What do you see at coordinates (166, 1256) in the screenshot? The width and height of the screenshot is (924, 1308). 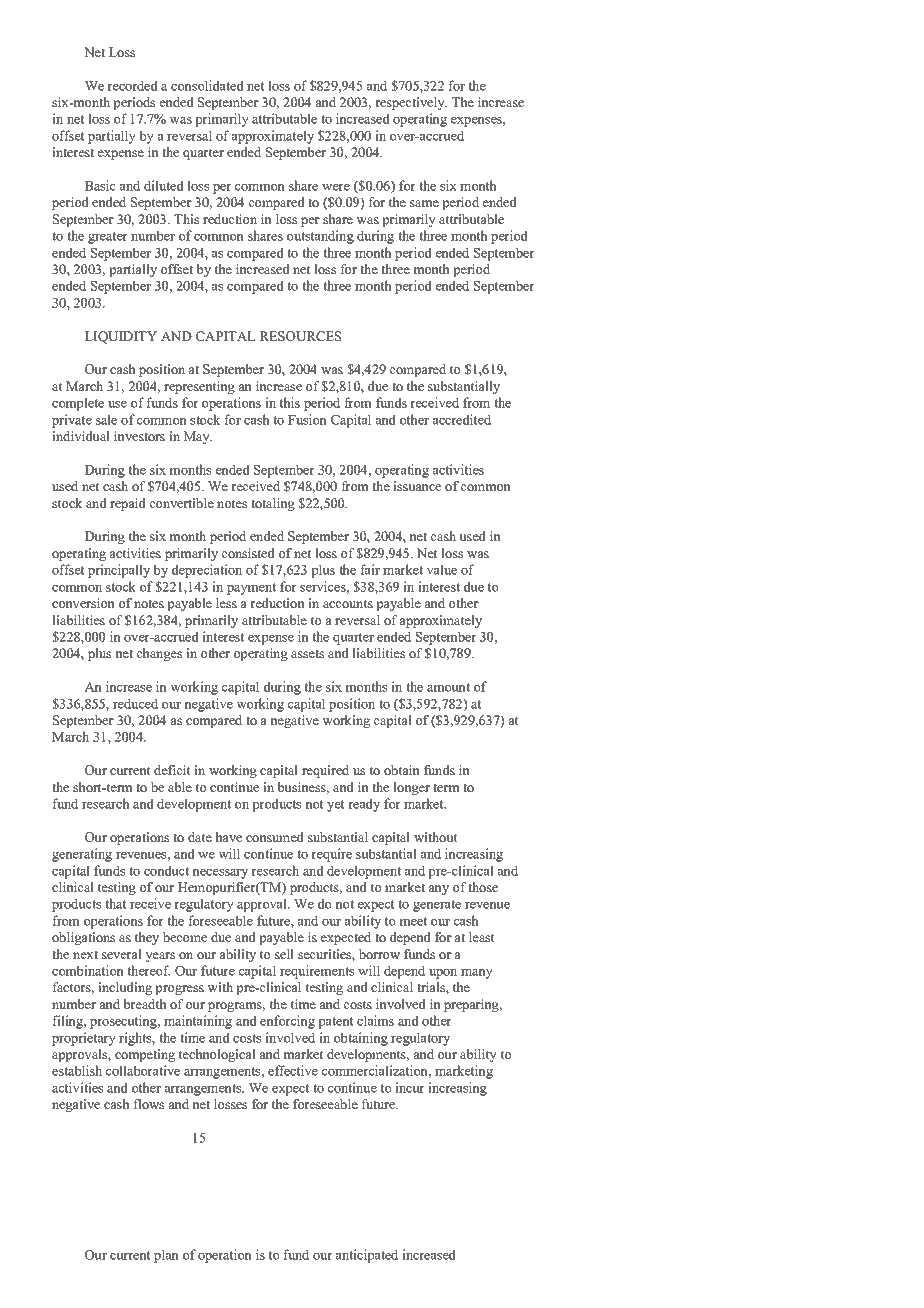 I see `plan` at bounding box center [166, 1256].
